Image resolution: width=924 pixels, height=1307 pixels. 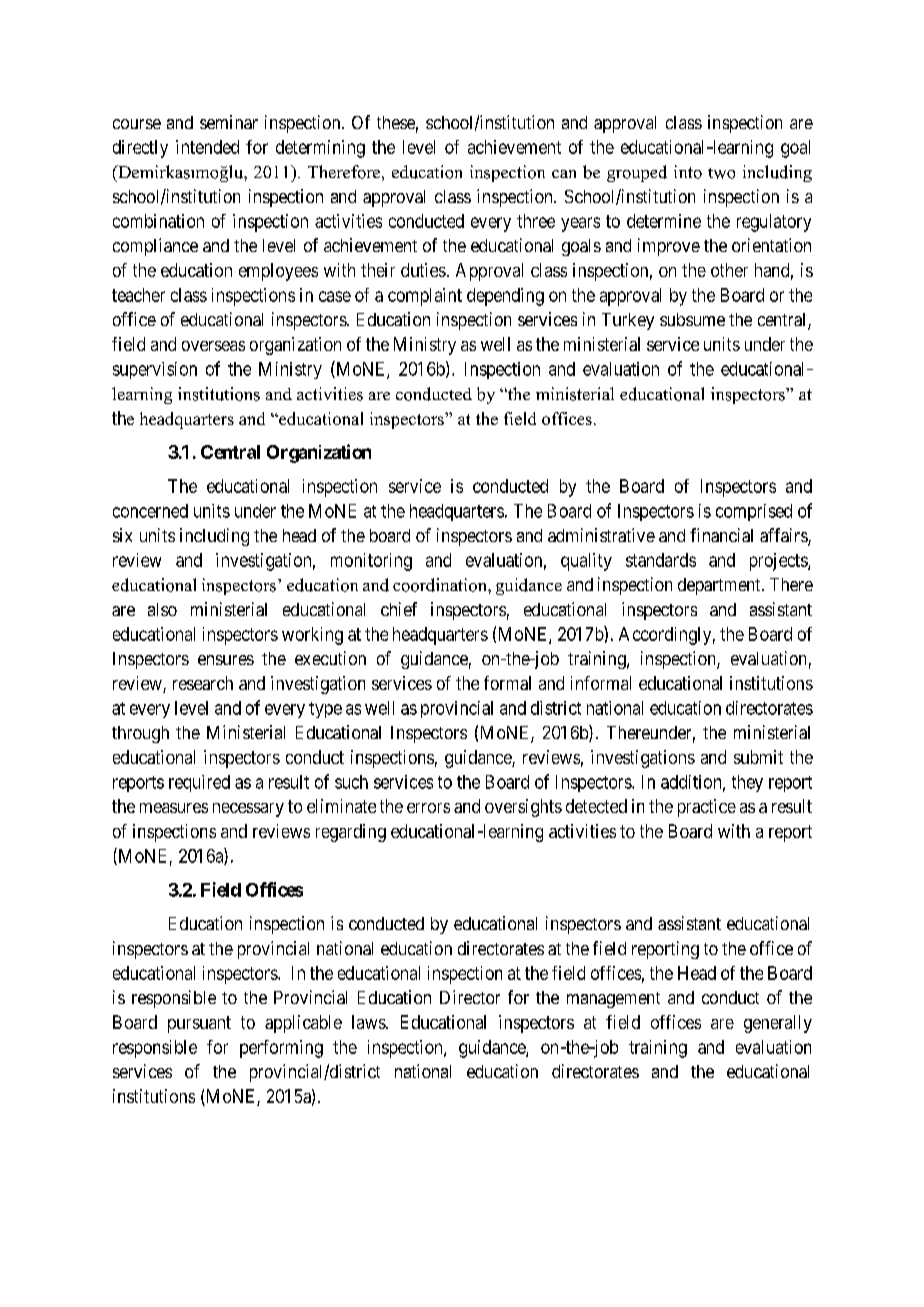 What do you see at coordinates (155, 370) in the document?
I see `supervision` at bounding box center [155, 370].
